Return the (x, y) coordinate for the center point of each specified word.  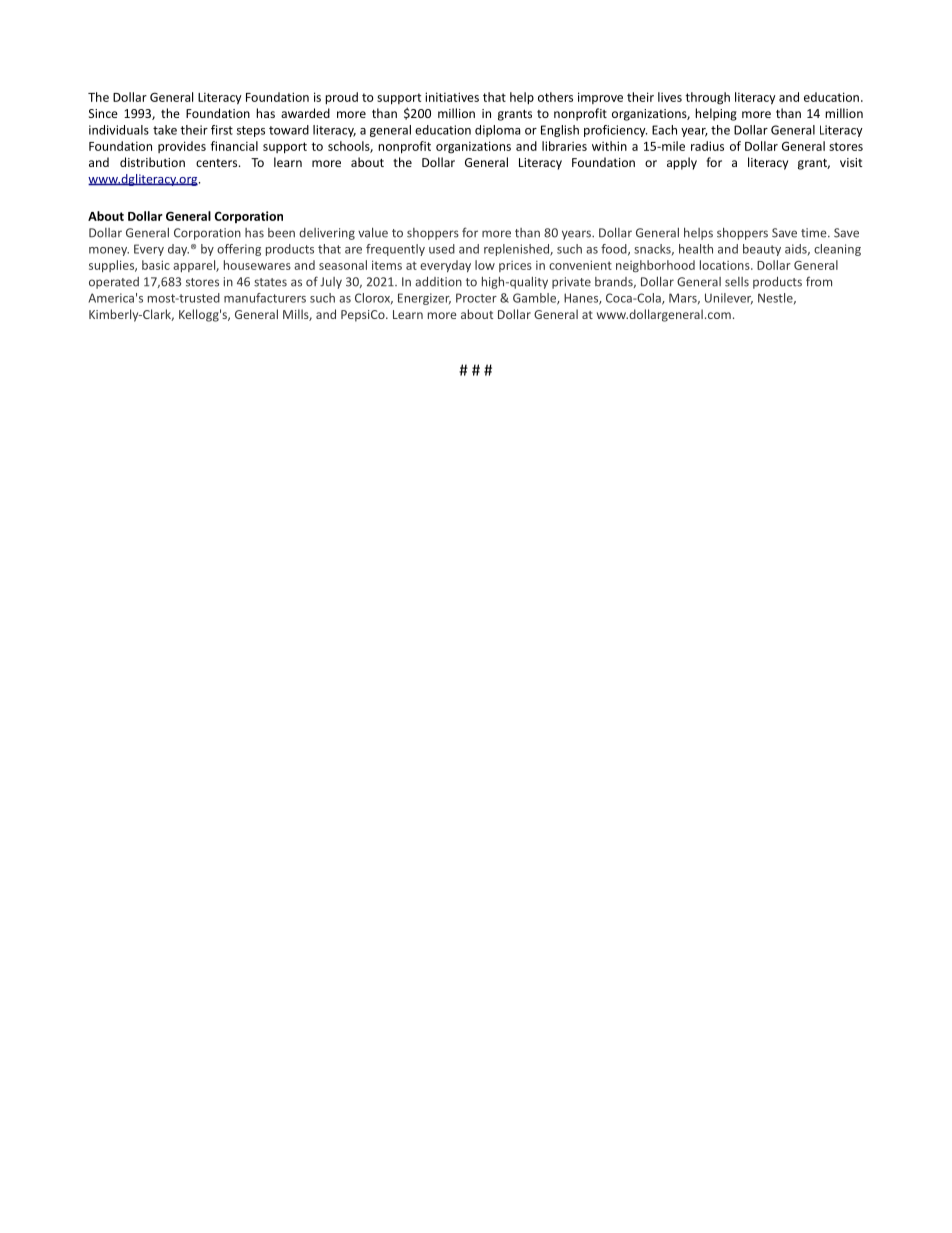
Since (103, 113)
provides (182, 147)
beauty (762, 250)
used (442, 249)
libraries (564, 146)
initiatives (452, 97)
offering (239, 250)
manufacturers (265, 298)
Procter (476, 298)
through (708, 98)
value (373, 232)
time (815, 233)
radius (707, 146)
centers (218, 163)
